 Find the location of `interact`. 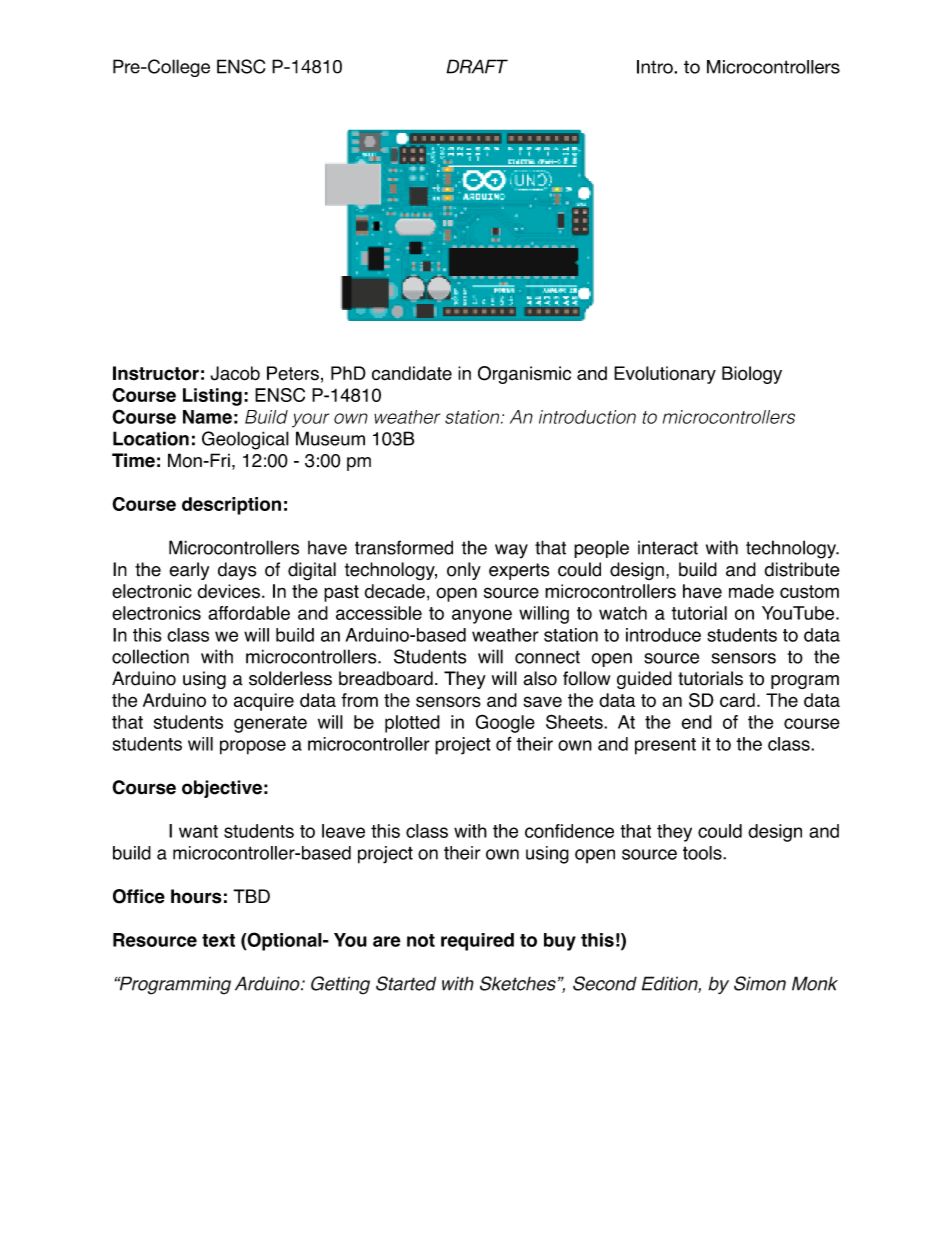

interact is located at coordinates (668, 548).
